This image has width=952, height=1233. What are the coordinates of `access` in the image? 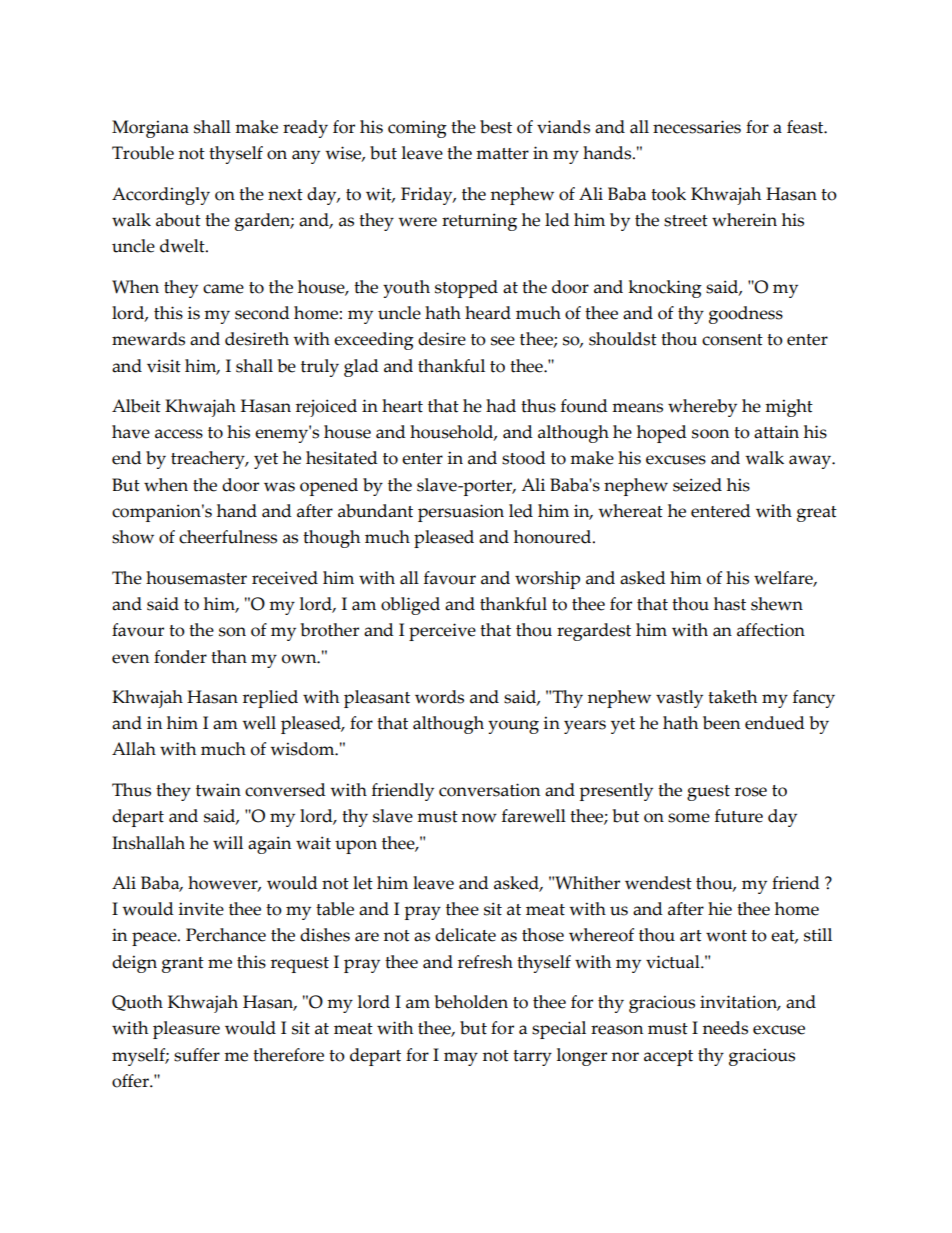 It's located at (179, 434).
